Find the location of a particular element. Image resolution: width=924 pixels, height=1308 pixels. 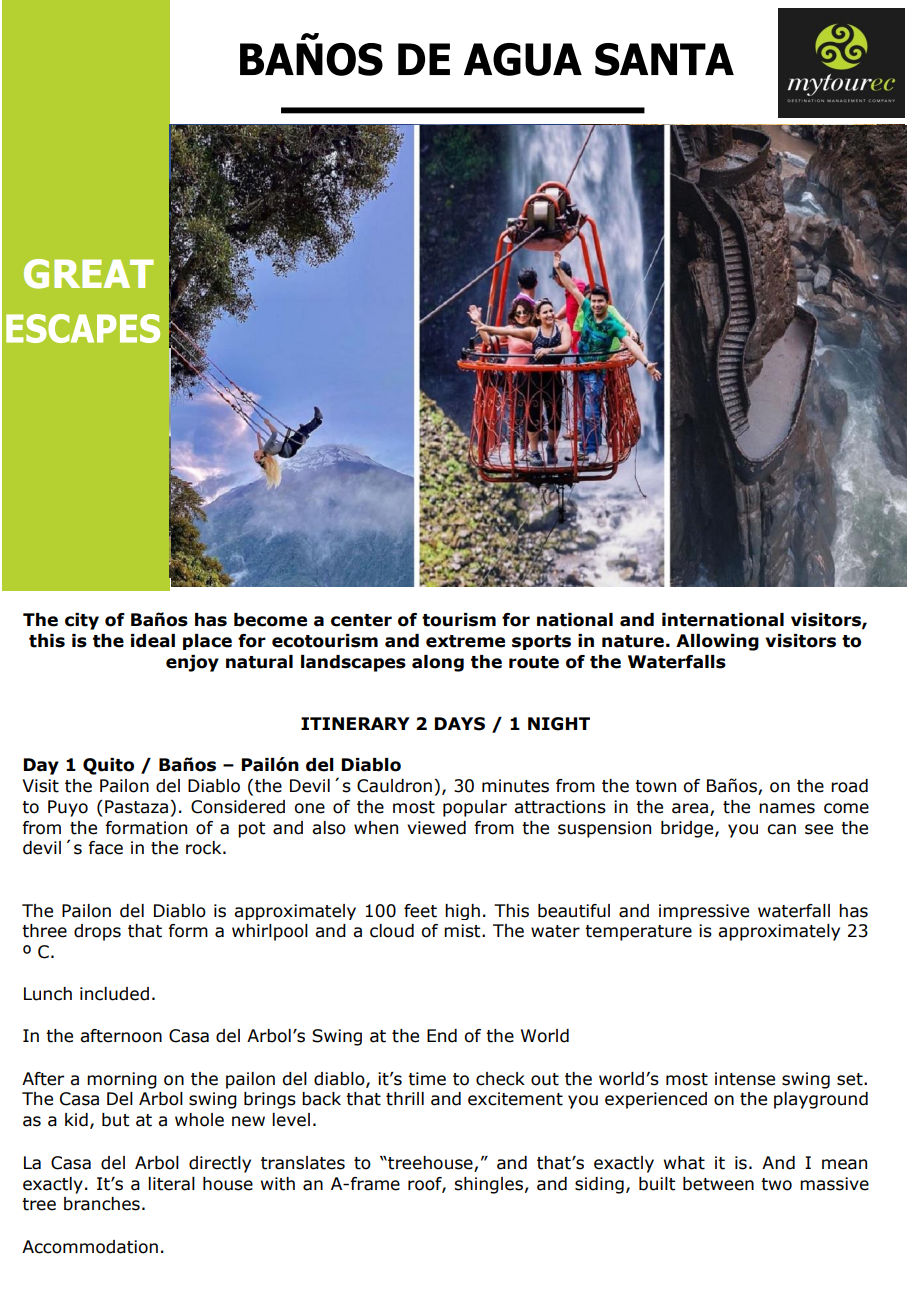

Allowing is located at coordinates (717, 642).
